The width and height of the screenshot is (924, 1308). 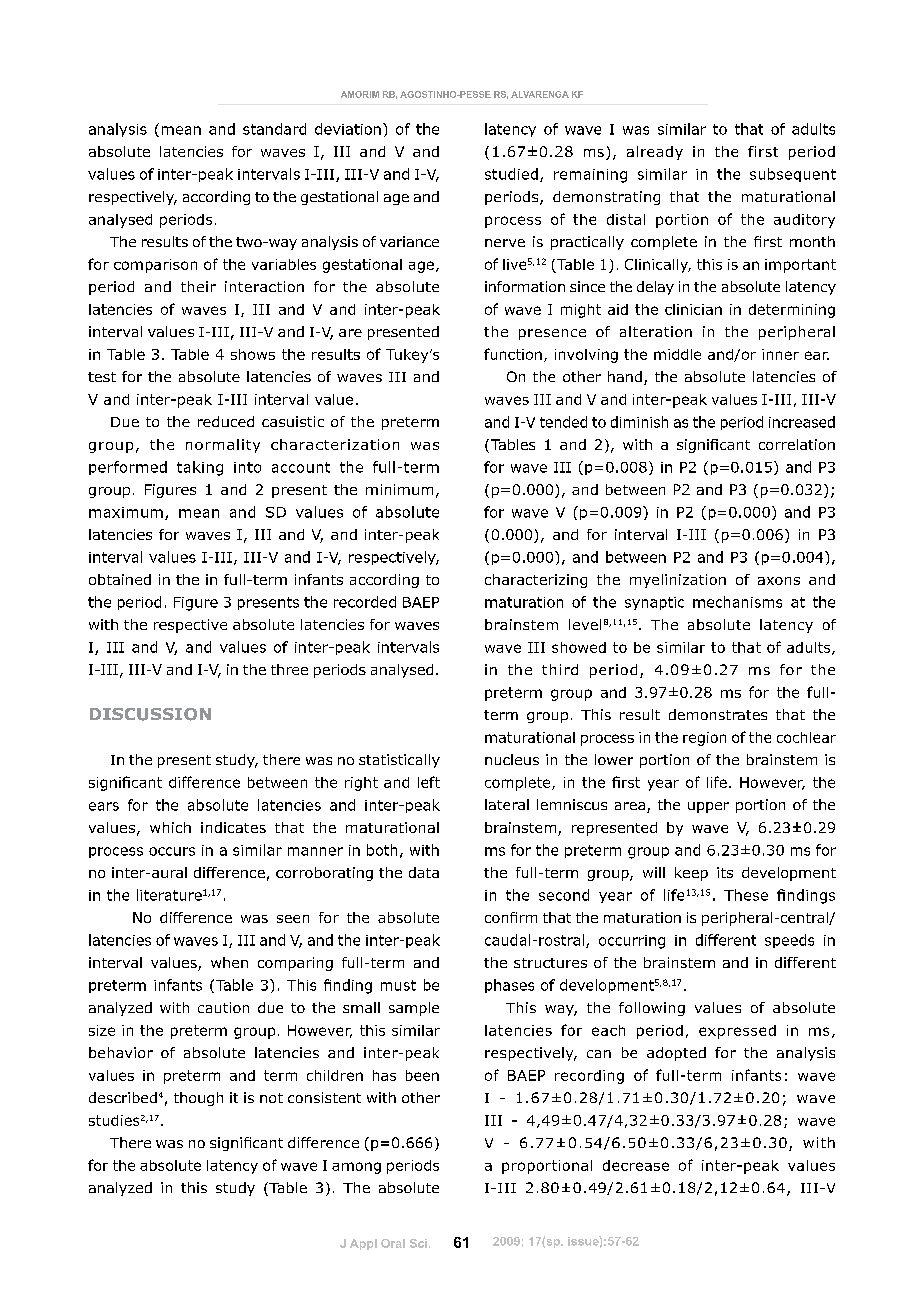 I want to click on Discussion, so click(x=150, y=714).
